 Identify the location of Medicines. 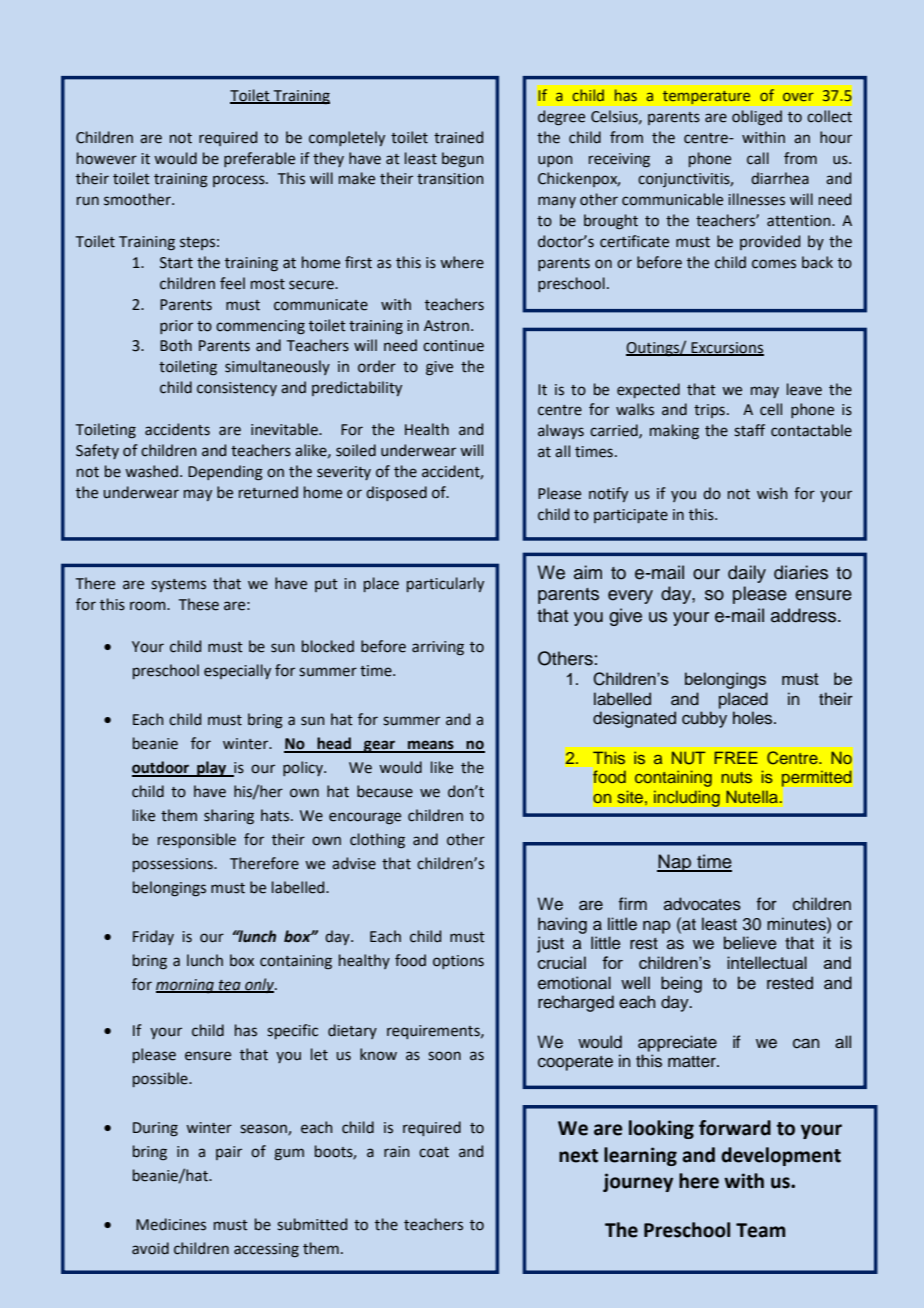
(171, 1224).
